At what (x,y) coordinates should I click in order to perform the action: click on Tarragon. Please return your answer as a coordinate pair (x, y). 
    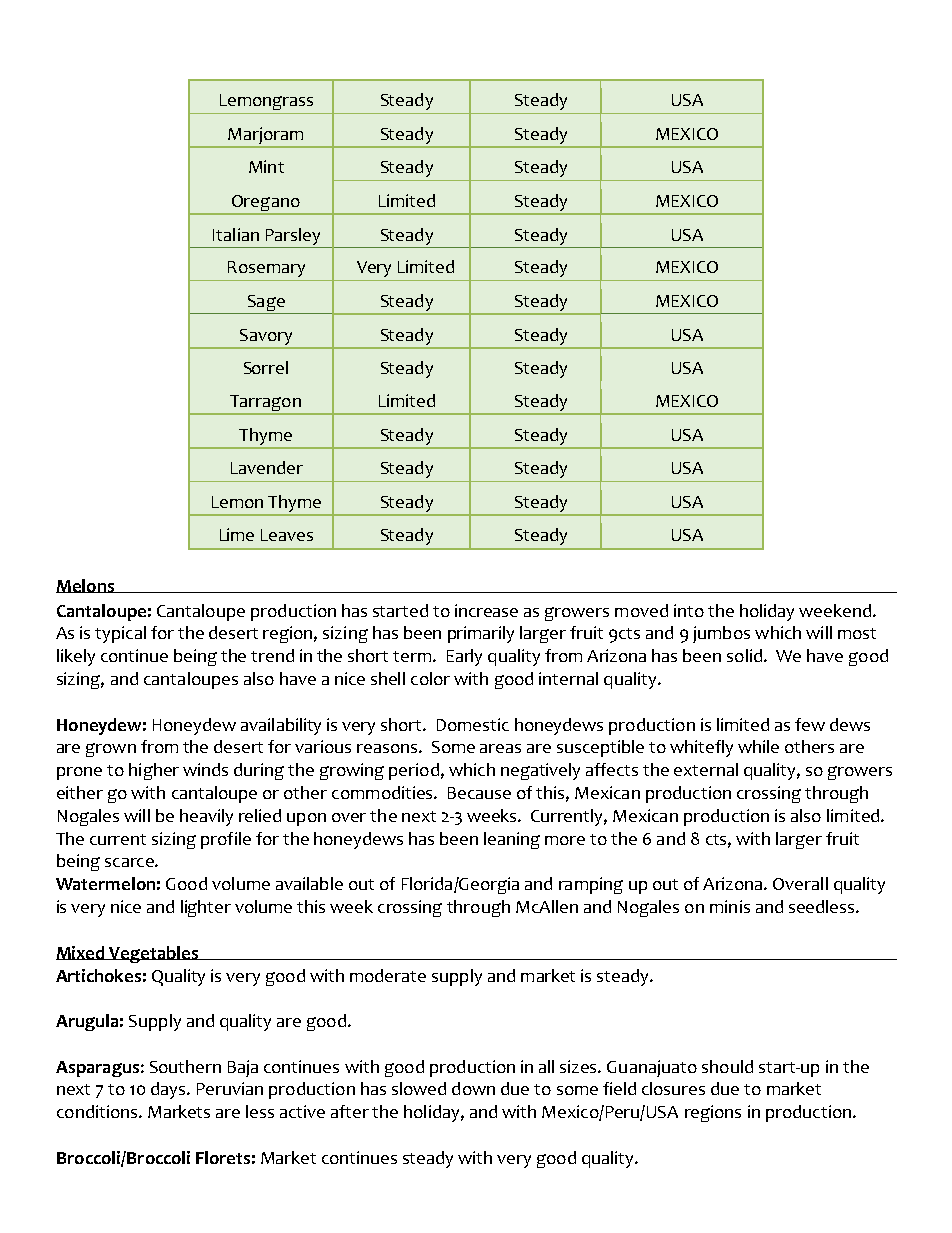
    Looking at the image, I should click on (265, 404).
